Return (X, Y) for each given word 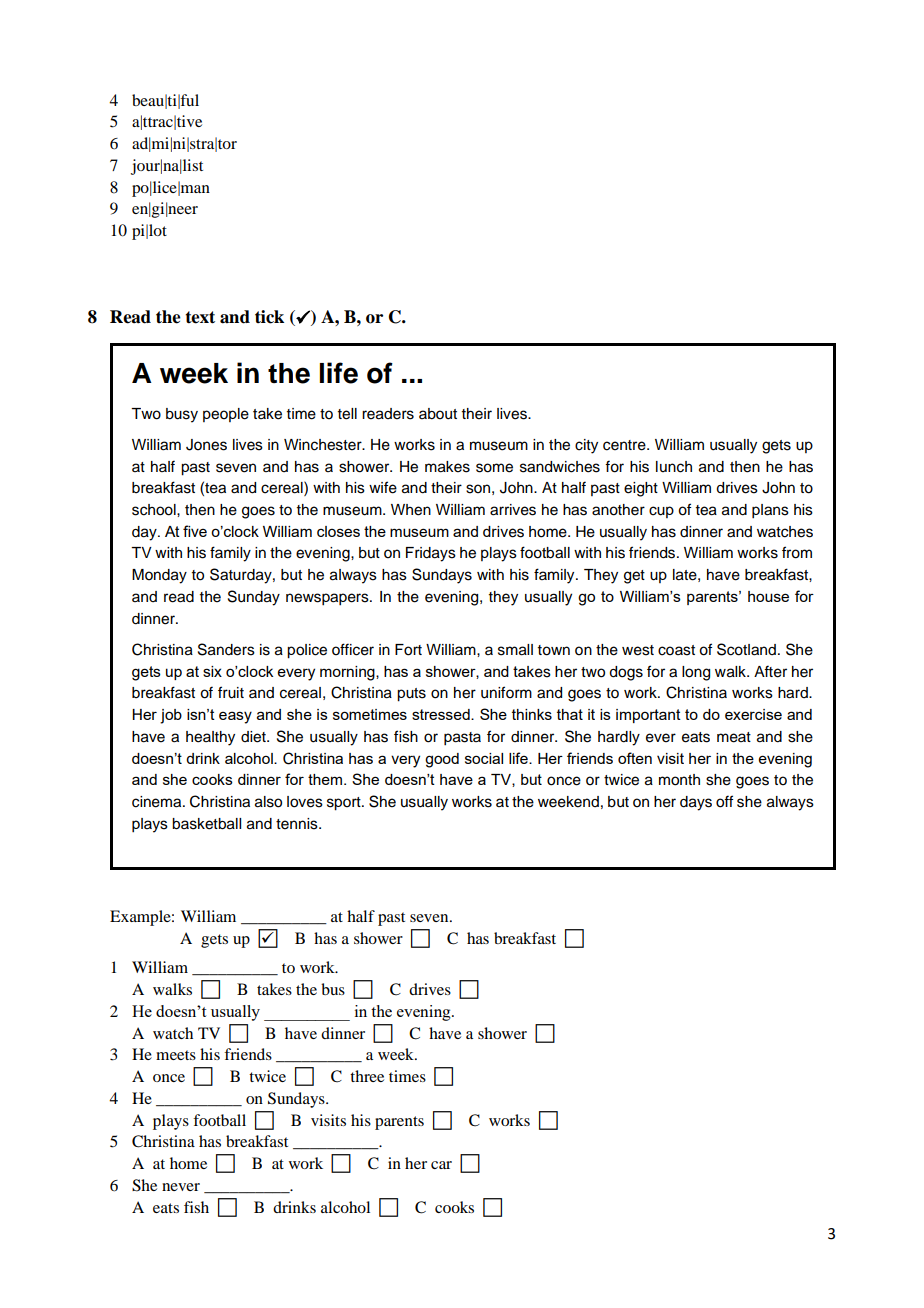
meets (176, 1055)
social (484, 758)
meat (734, 737)
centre (625, 445)
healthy (210, 738)
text (200, 317)
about (438, 414)
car (441, 1165)
